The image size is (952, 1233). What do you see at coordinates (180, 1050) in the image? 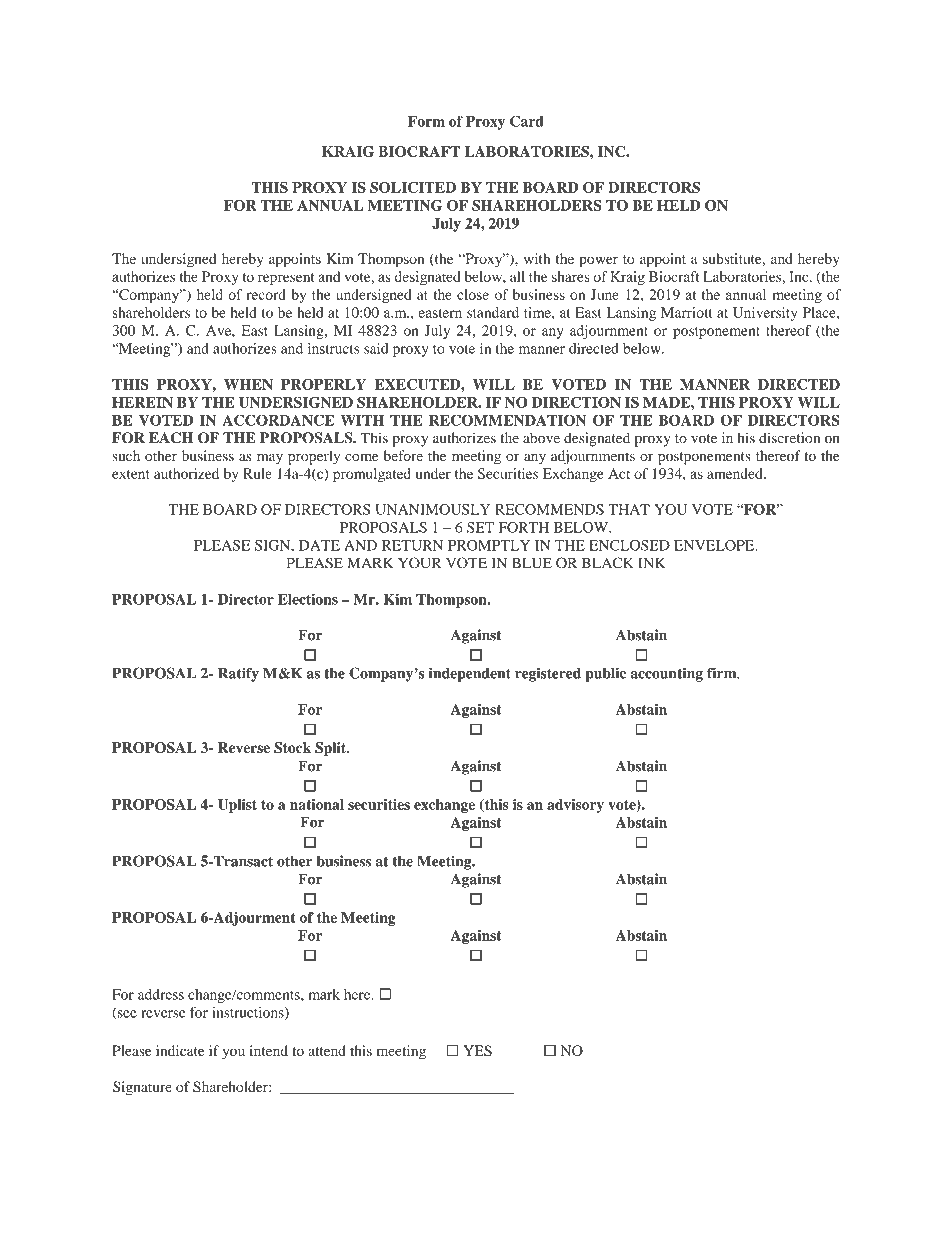
I see `indicate` at bounding box center [180, 1050].
